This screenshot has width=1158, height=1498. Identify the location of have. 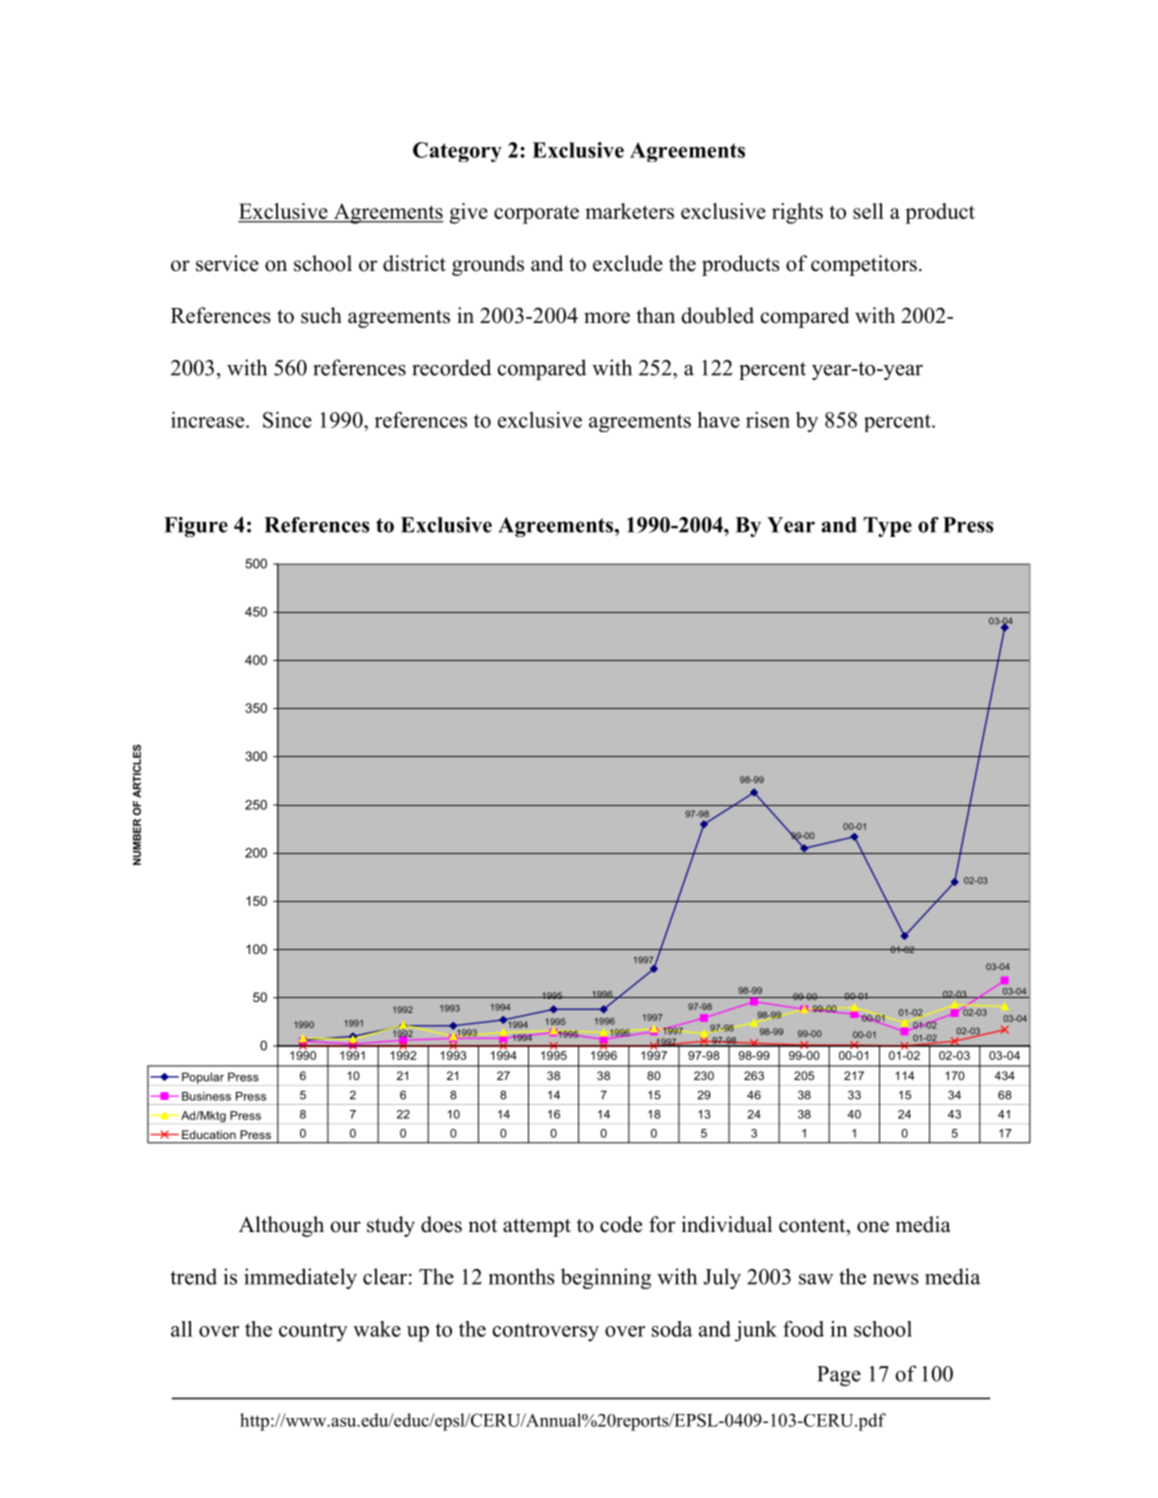
(718, 419).
